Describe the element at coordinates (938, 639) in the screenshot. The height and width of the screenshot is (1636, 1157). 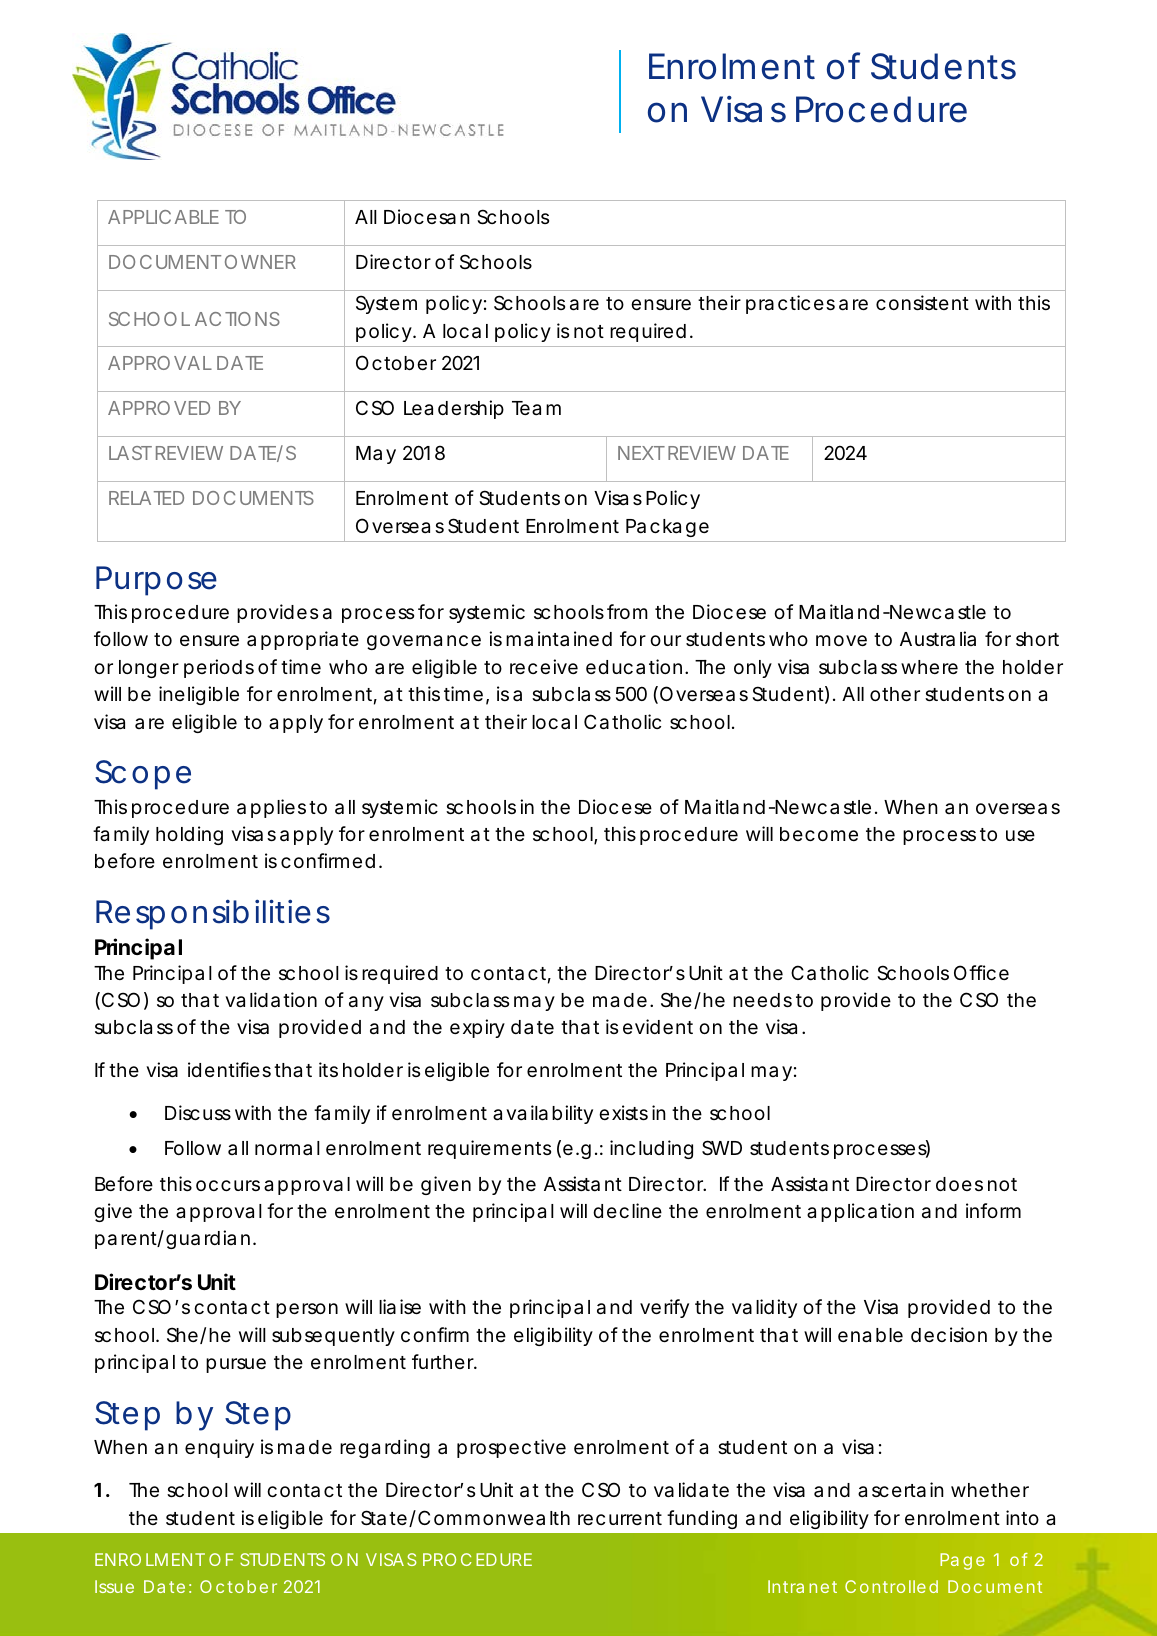
I see `Australia` at that location.
